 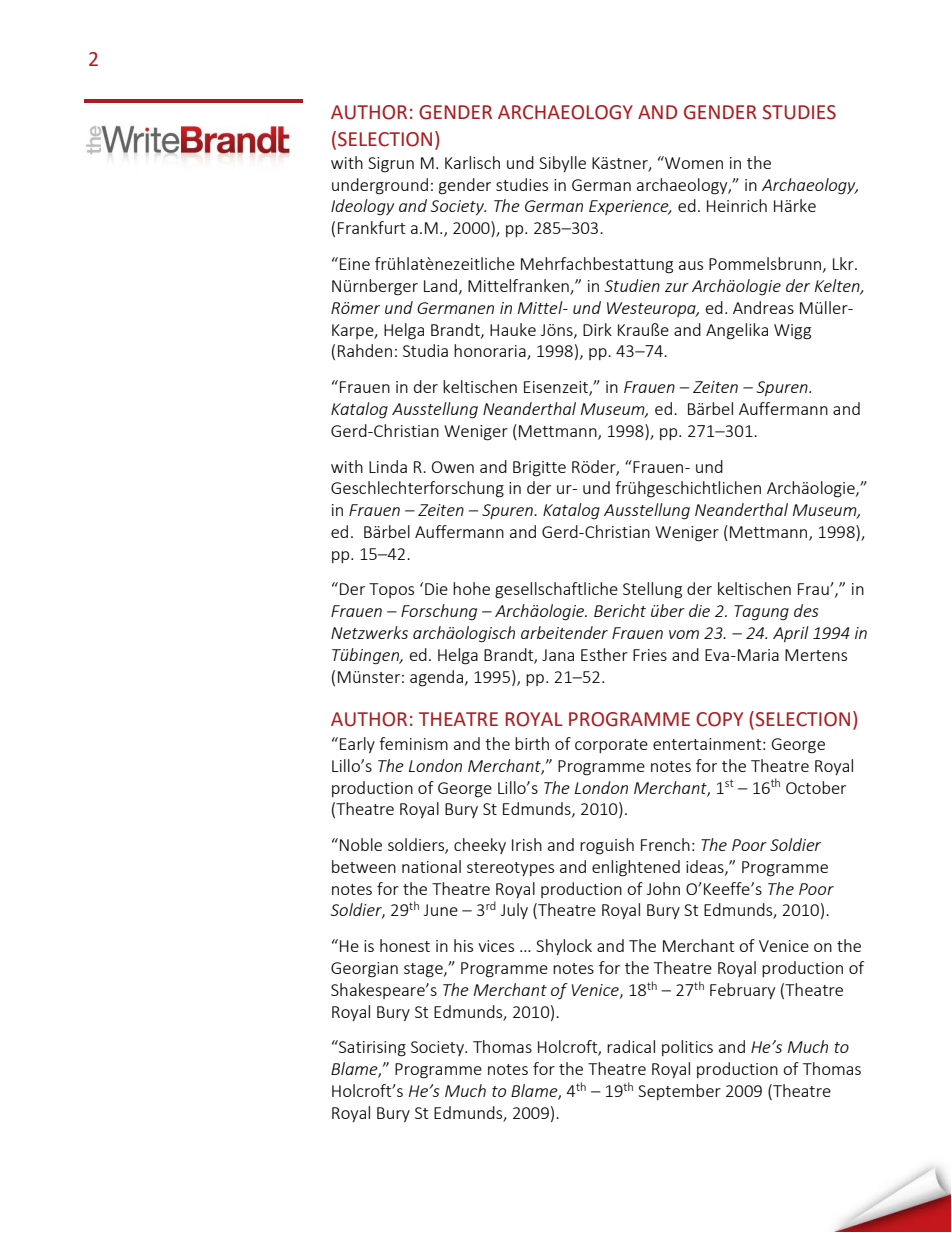 I want to click on feminism, so click(x=413, y=743).
